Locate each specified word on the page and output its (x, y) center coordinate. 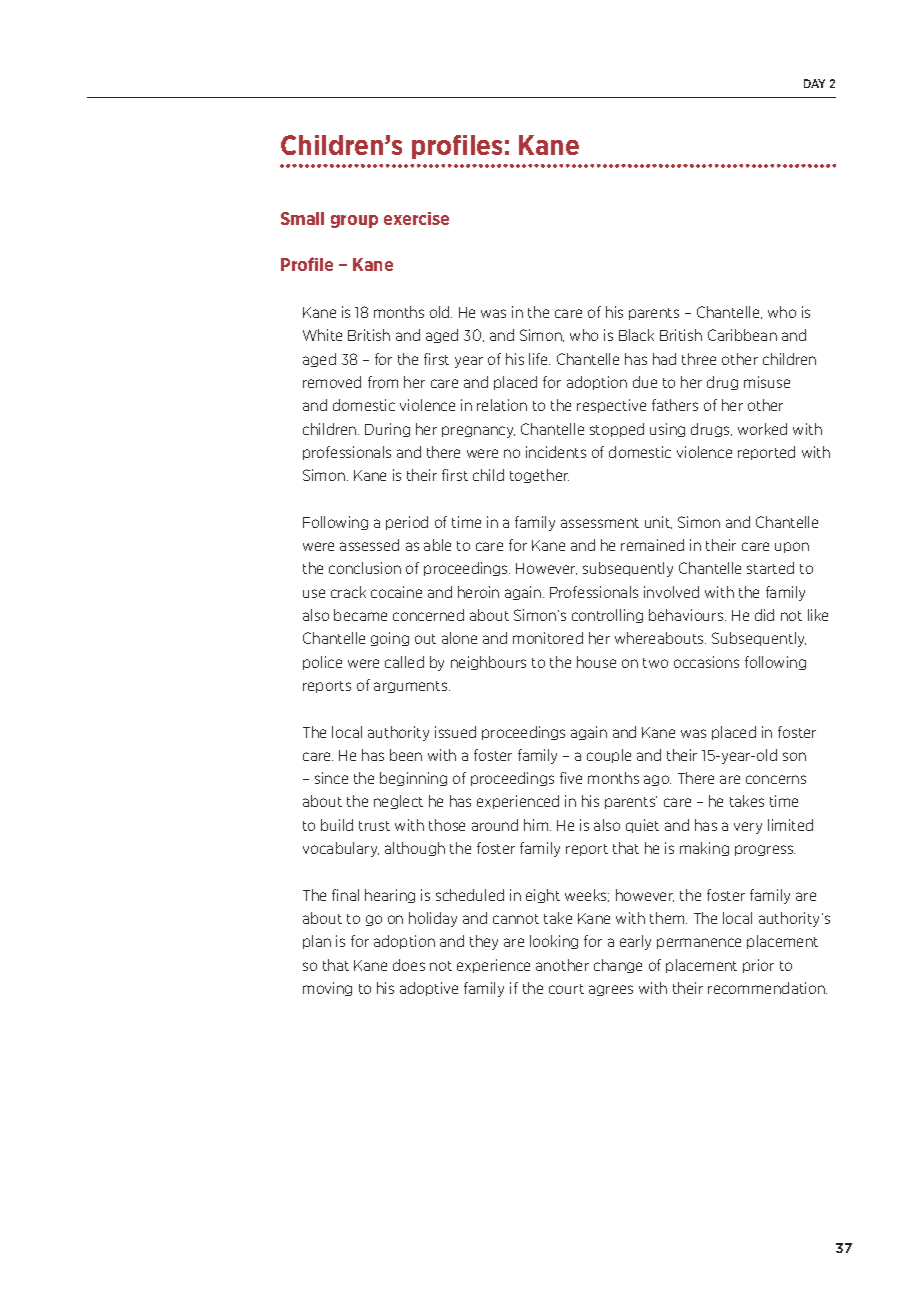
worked (762, 429)
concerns (776, 779)
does (409, 965)
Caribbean (742, 335)
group (354, 221)
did (764, 615)
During (387, 430)
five (571, 778)
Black (636, 335)
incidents (556, 452)
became (360, 615)
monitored (548, 638)
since (331, 778)
